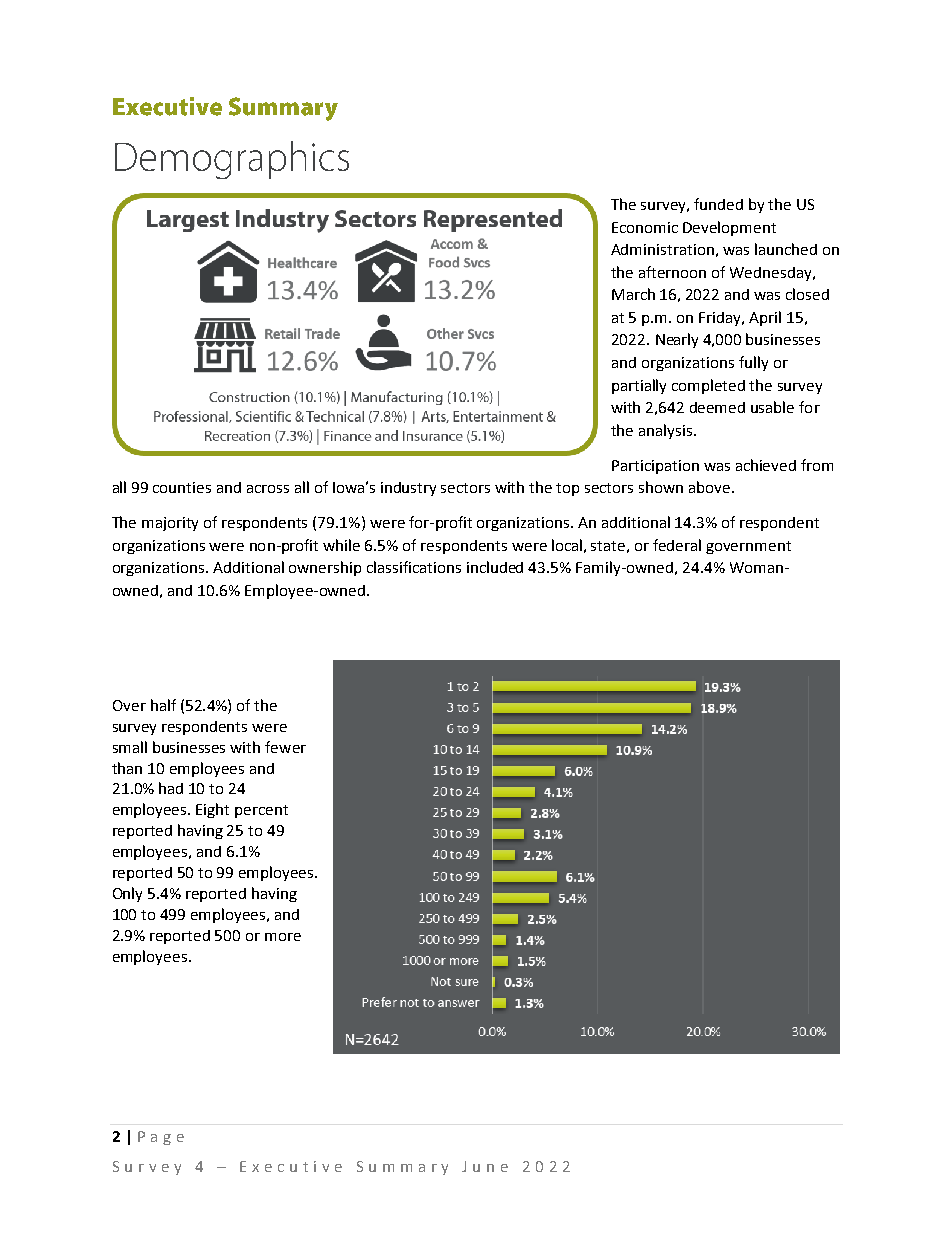 This screenshot has height=1233, width=952. Describe the element at coordinates (729, 228) in the screenshot. I see `Development` at that location.
